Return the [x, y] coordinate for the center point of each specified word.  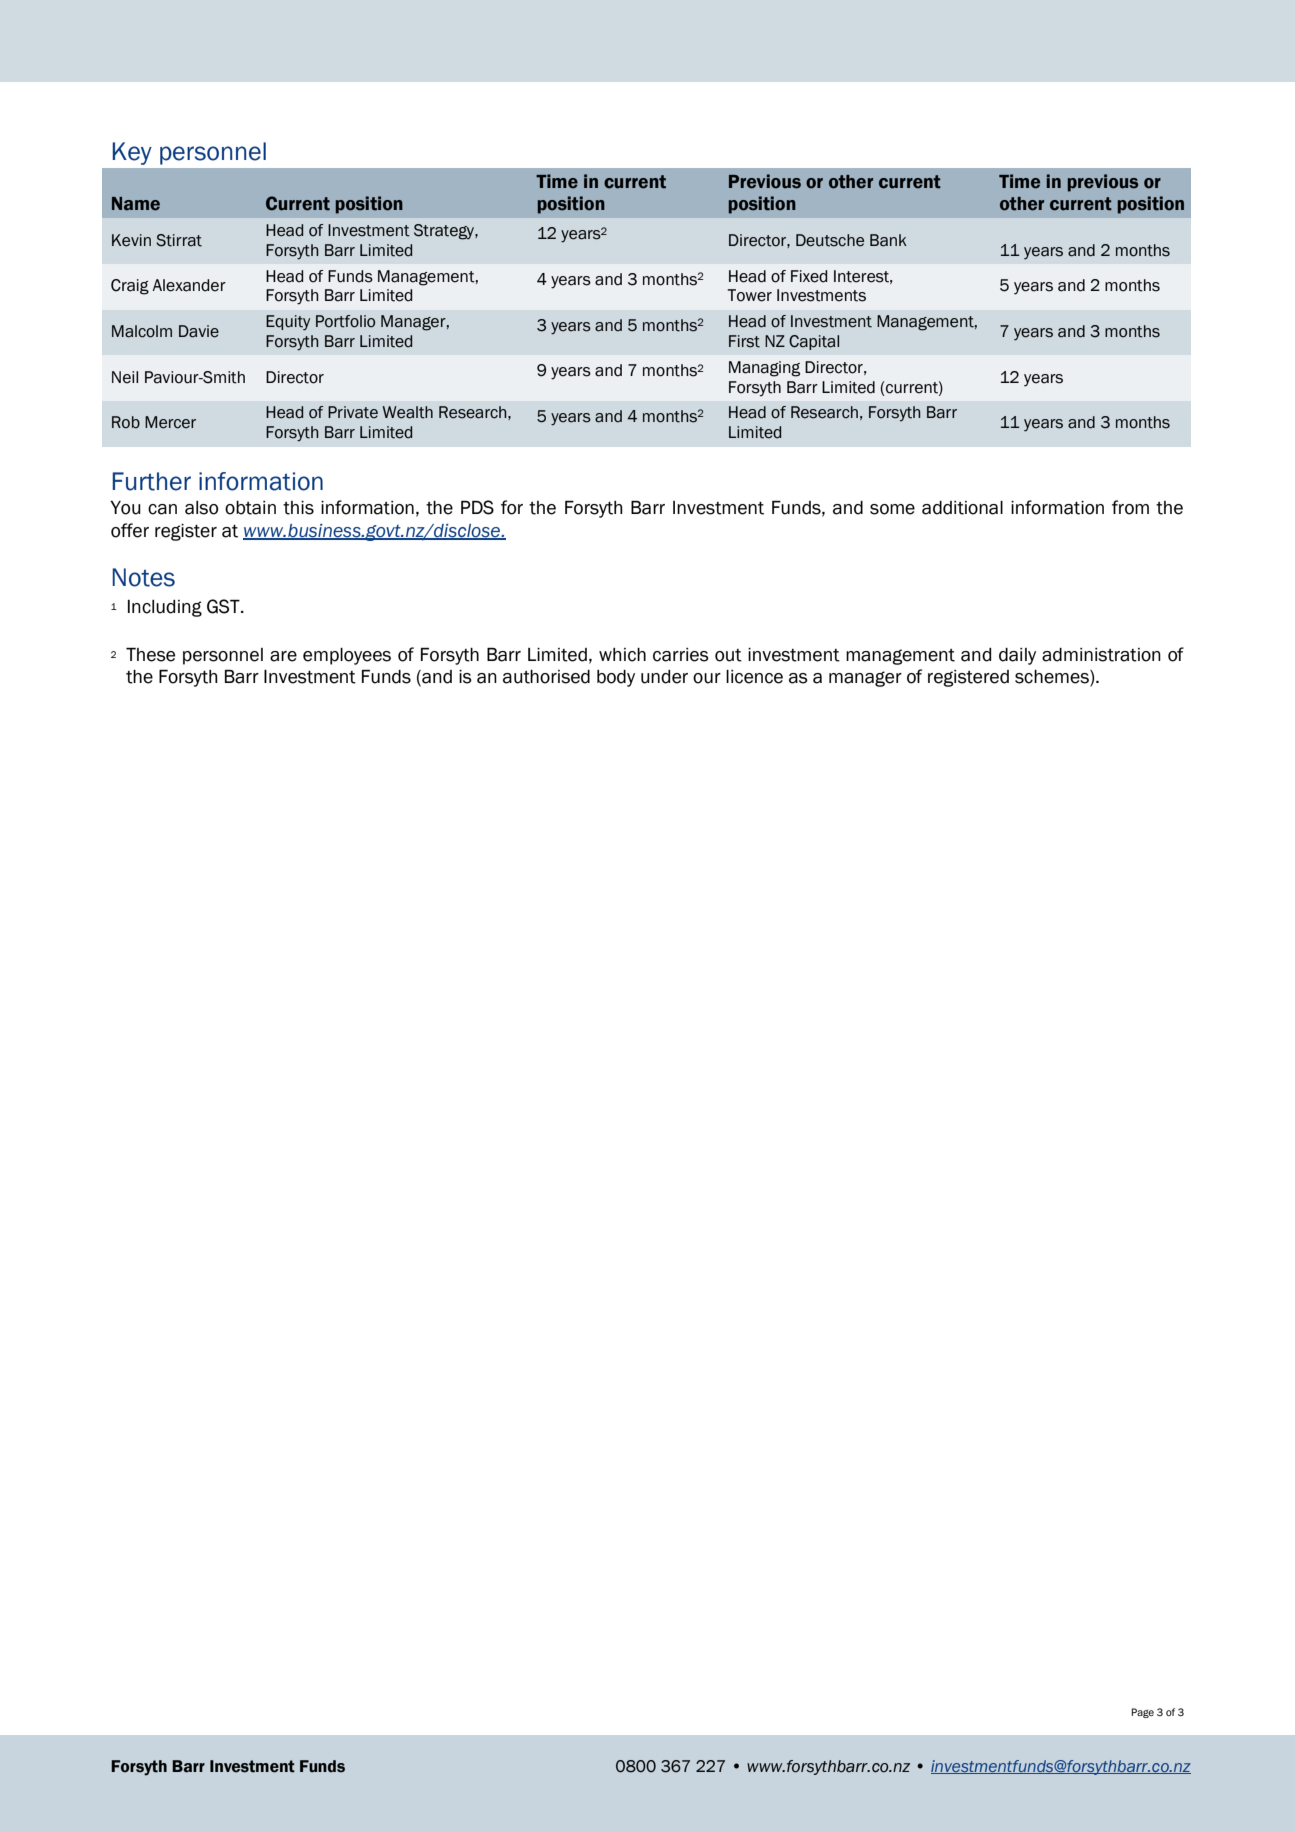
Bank [888, 240]
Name [136, 204]
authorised [546, 677]
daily [1017, 656]
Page [1142, 1713]
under [664, 677]
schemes [1053, 678]
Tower [750, 295]
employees [347, 656]
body [616, 678]
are [283, 656]
